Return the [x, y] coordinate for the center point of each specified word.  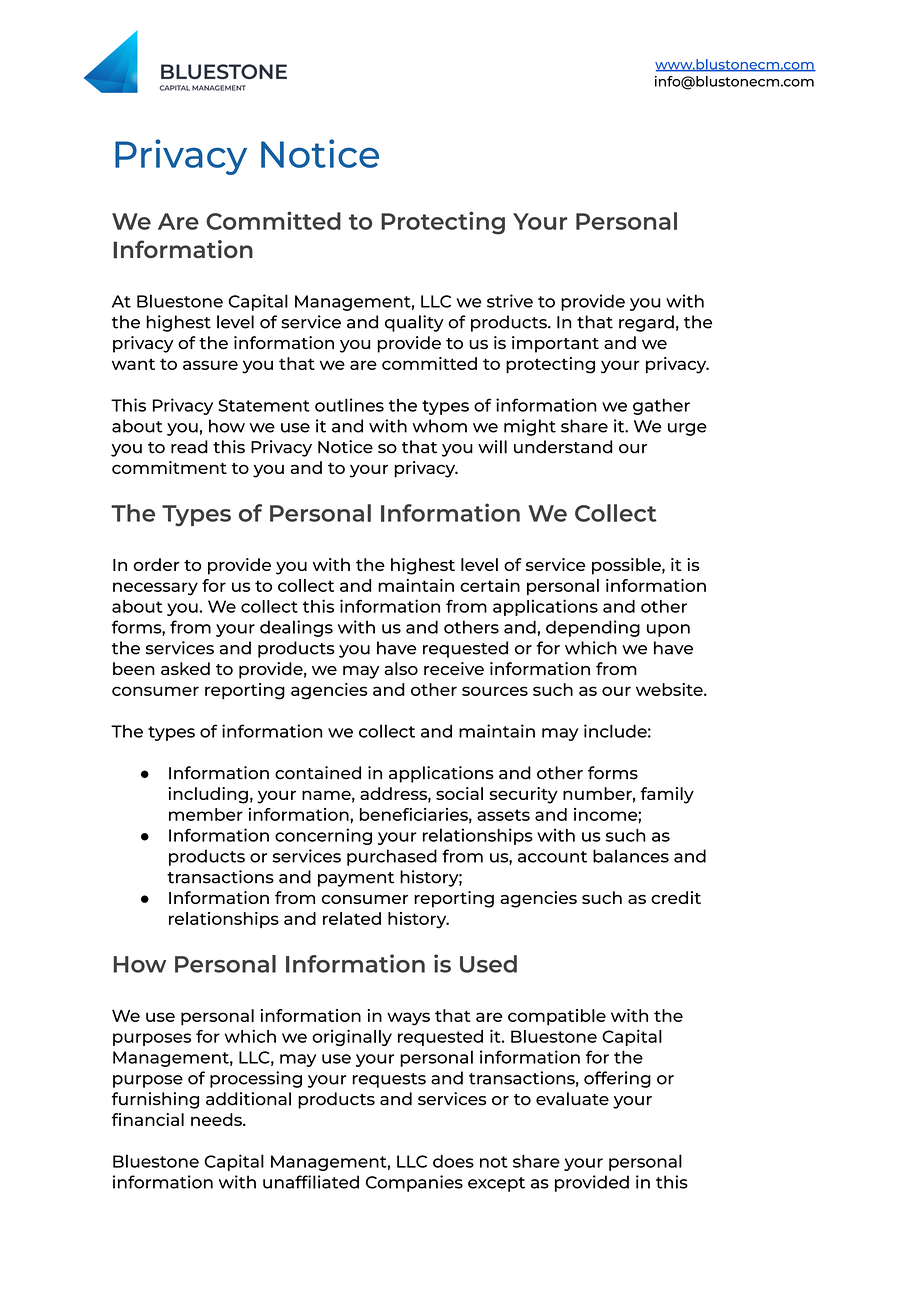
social [459, 793]
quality [414, 323]
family [667, 795]
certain [490, 585]
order [156, 564]
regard [646, 323]
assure [210, 365]
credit [676, 897]
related [352, 918]
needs [217, 1119]
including [208, 795]
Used [488, 964]
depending [593, 628]
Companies [414, 1183]
